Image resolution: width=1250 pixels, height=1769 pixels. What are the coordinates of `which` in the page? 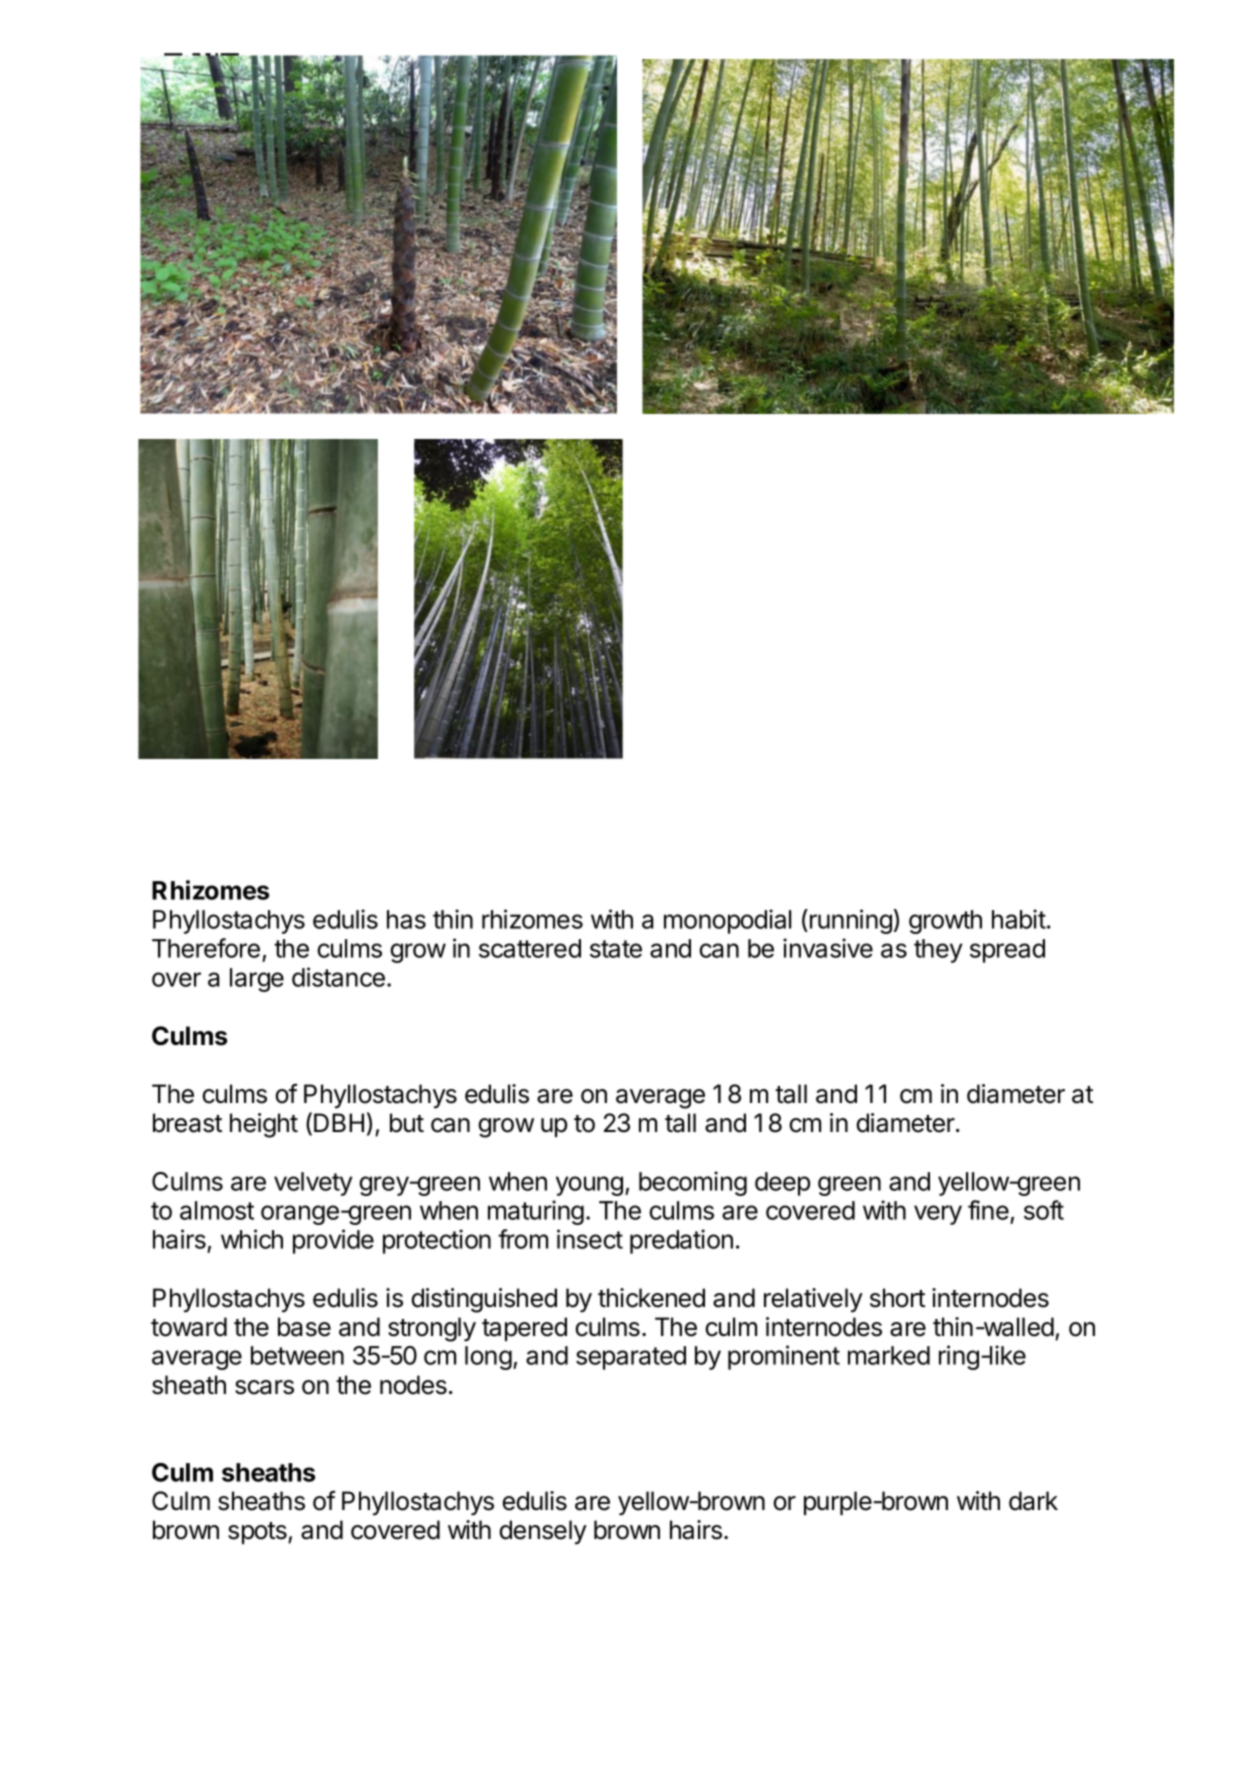 It's located at (252, 1239).
